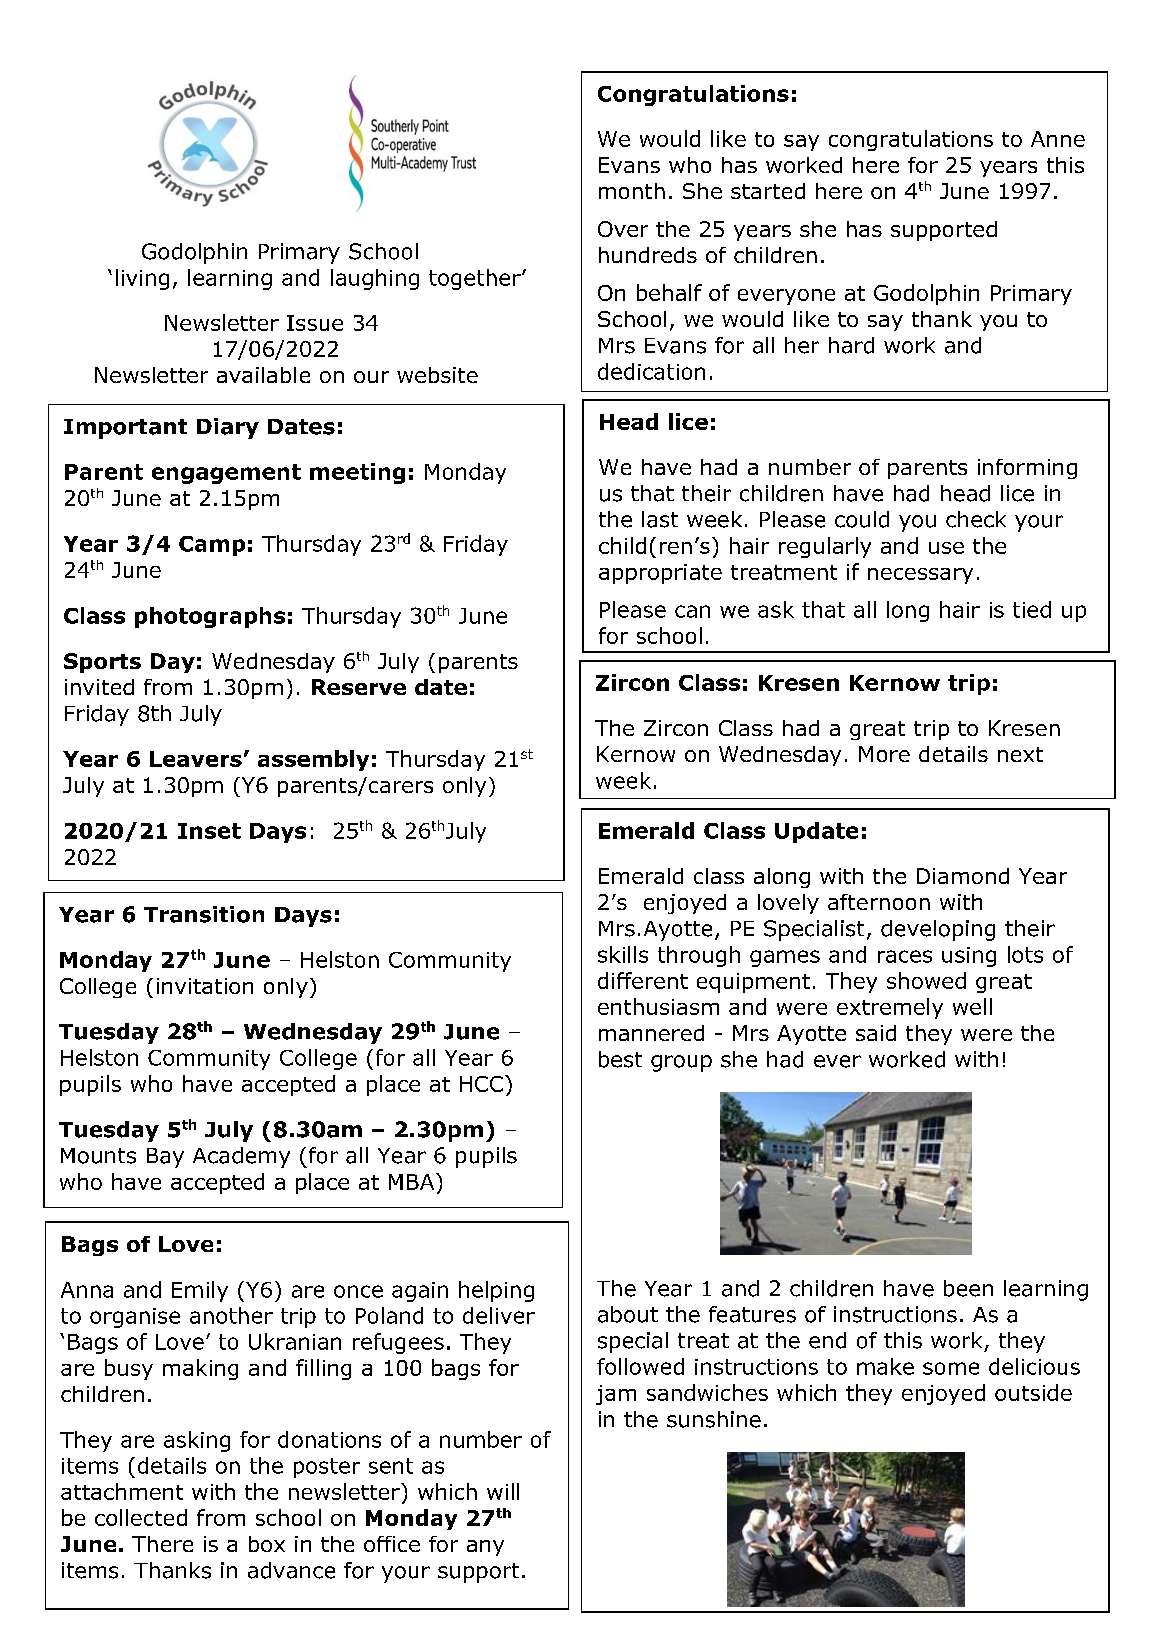  Describe the element at coordinates (142, 279) in the page. I see `living` at that location.
